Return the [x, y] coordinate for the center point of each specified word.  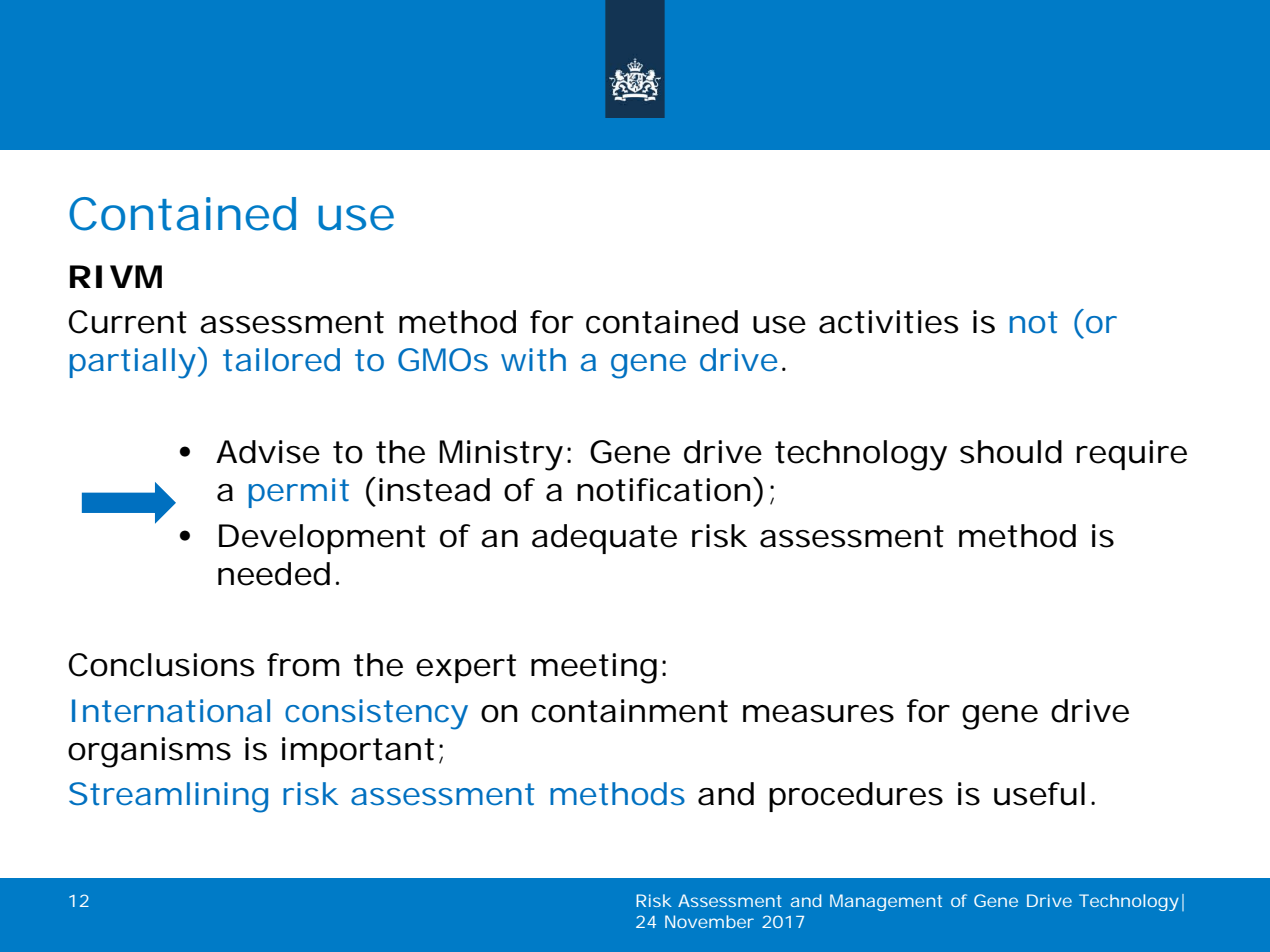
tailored [281, 360]
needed [274, 574]
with [533, 360]
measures [818, 714]
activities [888, 322]
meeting [594, 668]
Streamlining [168, 797]
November [709, 921]
